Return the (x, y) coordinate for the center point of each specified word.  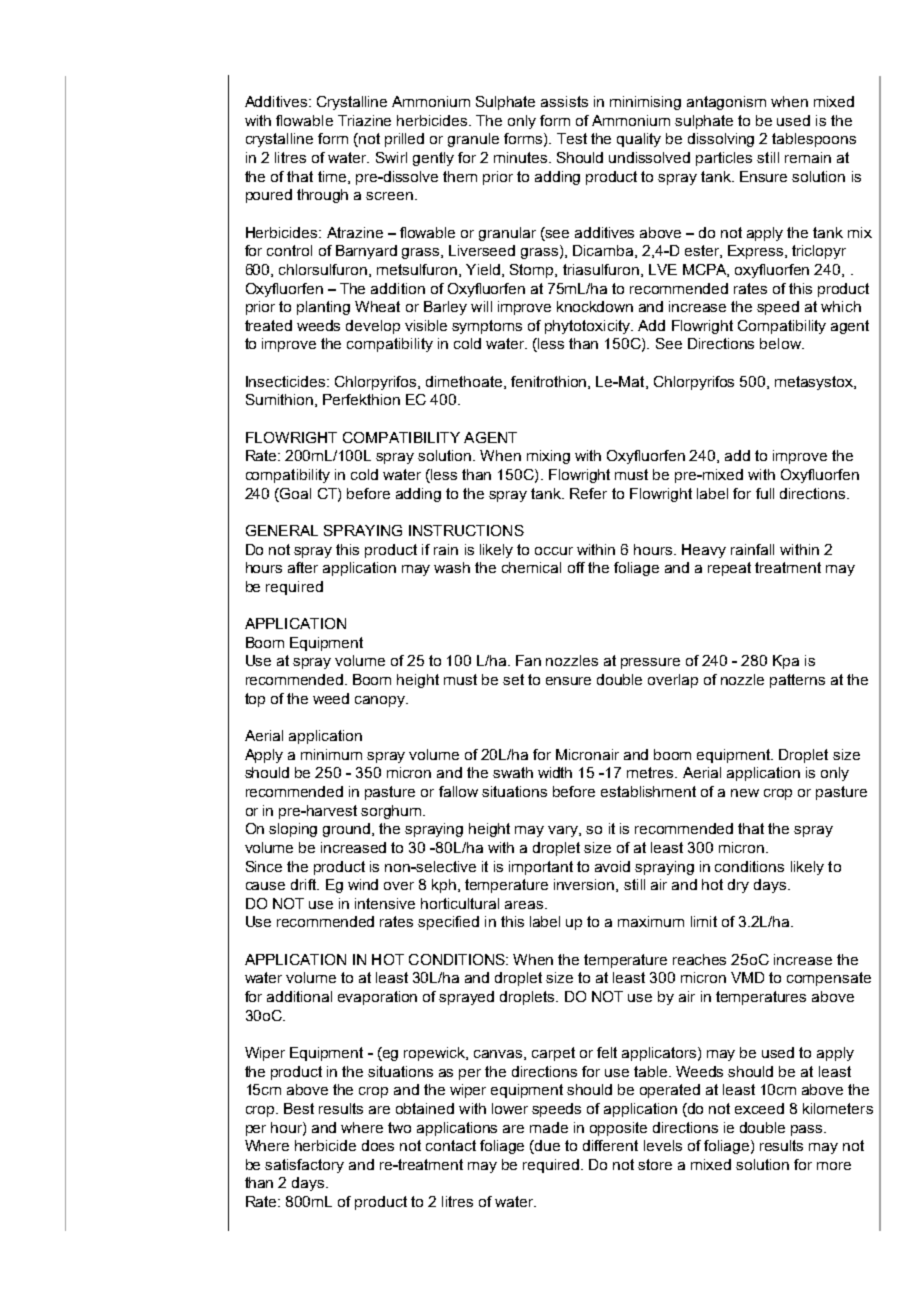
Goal (294, 493)
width (555, 772)
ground (348, 830)
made (549, 1127)
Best (299, 1108)
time (333, 177)
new (745, 793)
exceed (759, 1108)
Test (572, 138)
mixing (548, 457)
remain (808, 157)
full (765, 493)
